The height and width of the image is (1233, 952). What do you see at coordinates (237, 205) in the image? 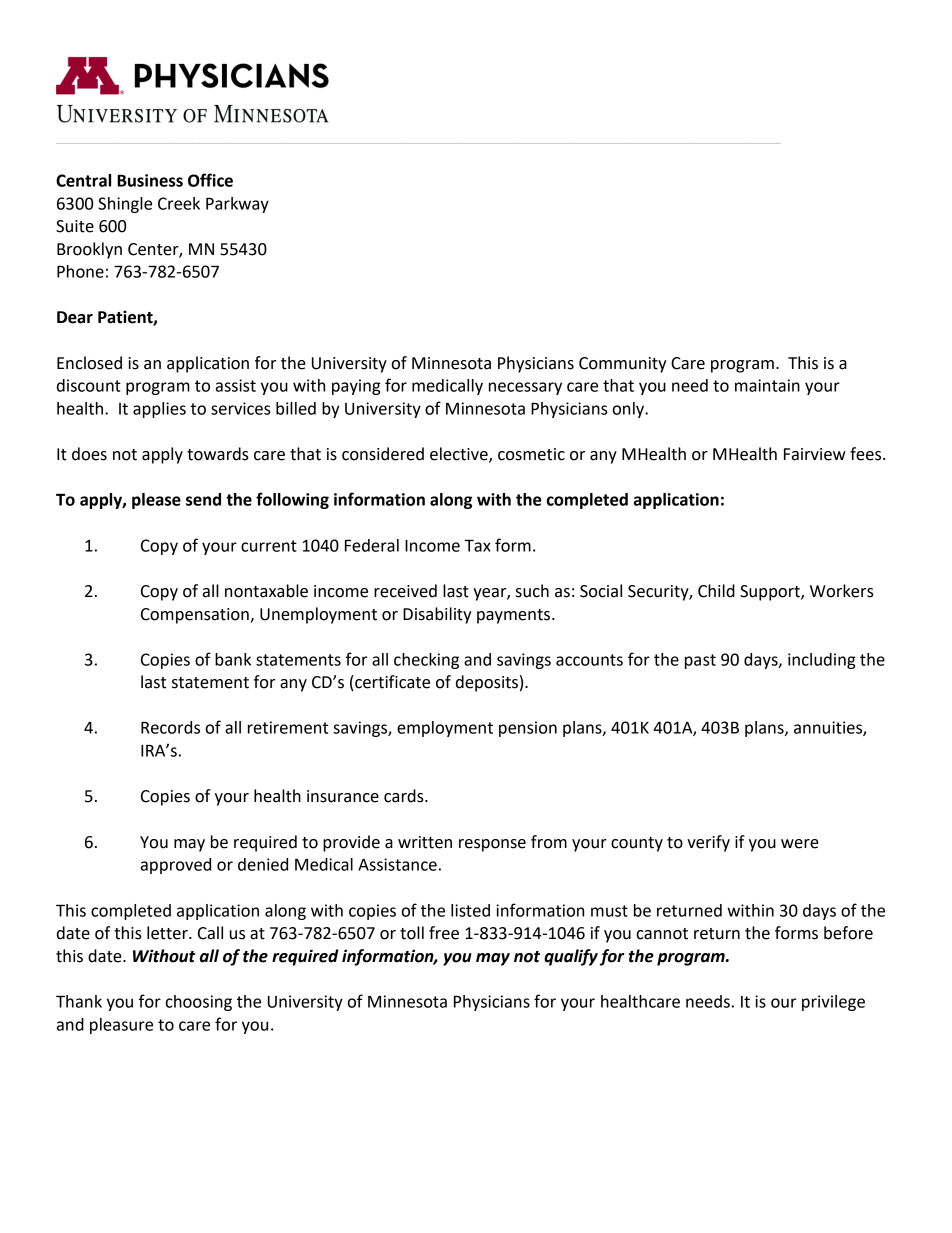
I see `Parkway` at bounding box center [237, 205].
